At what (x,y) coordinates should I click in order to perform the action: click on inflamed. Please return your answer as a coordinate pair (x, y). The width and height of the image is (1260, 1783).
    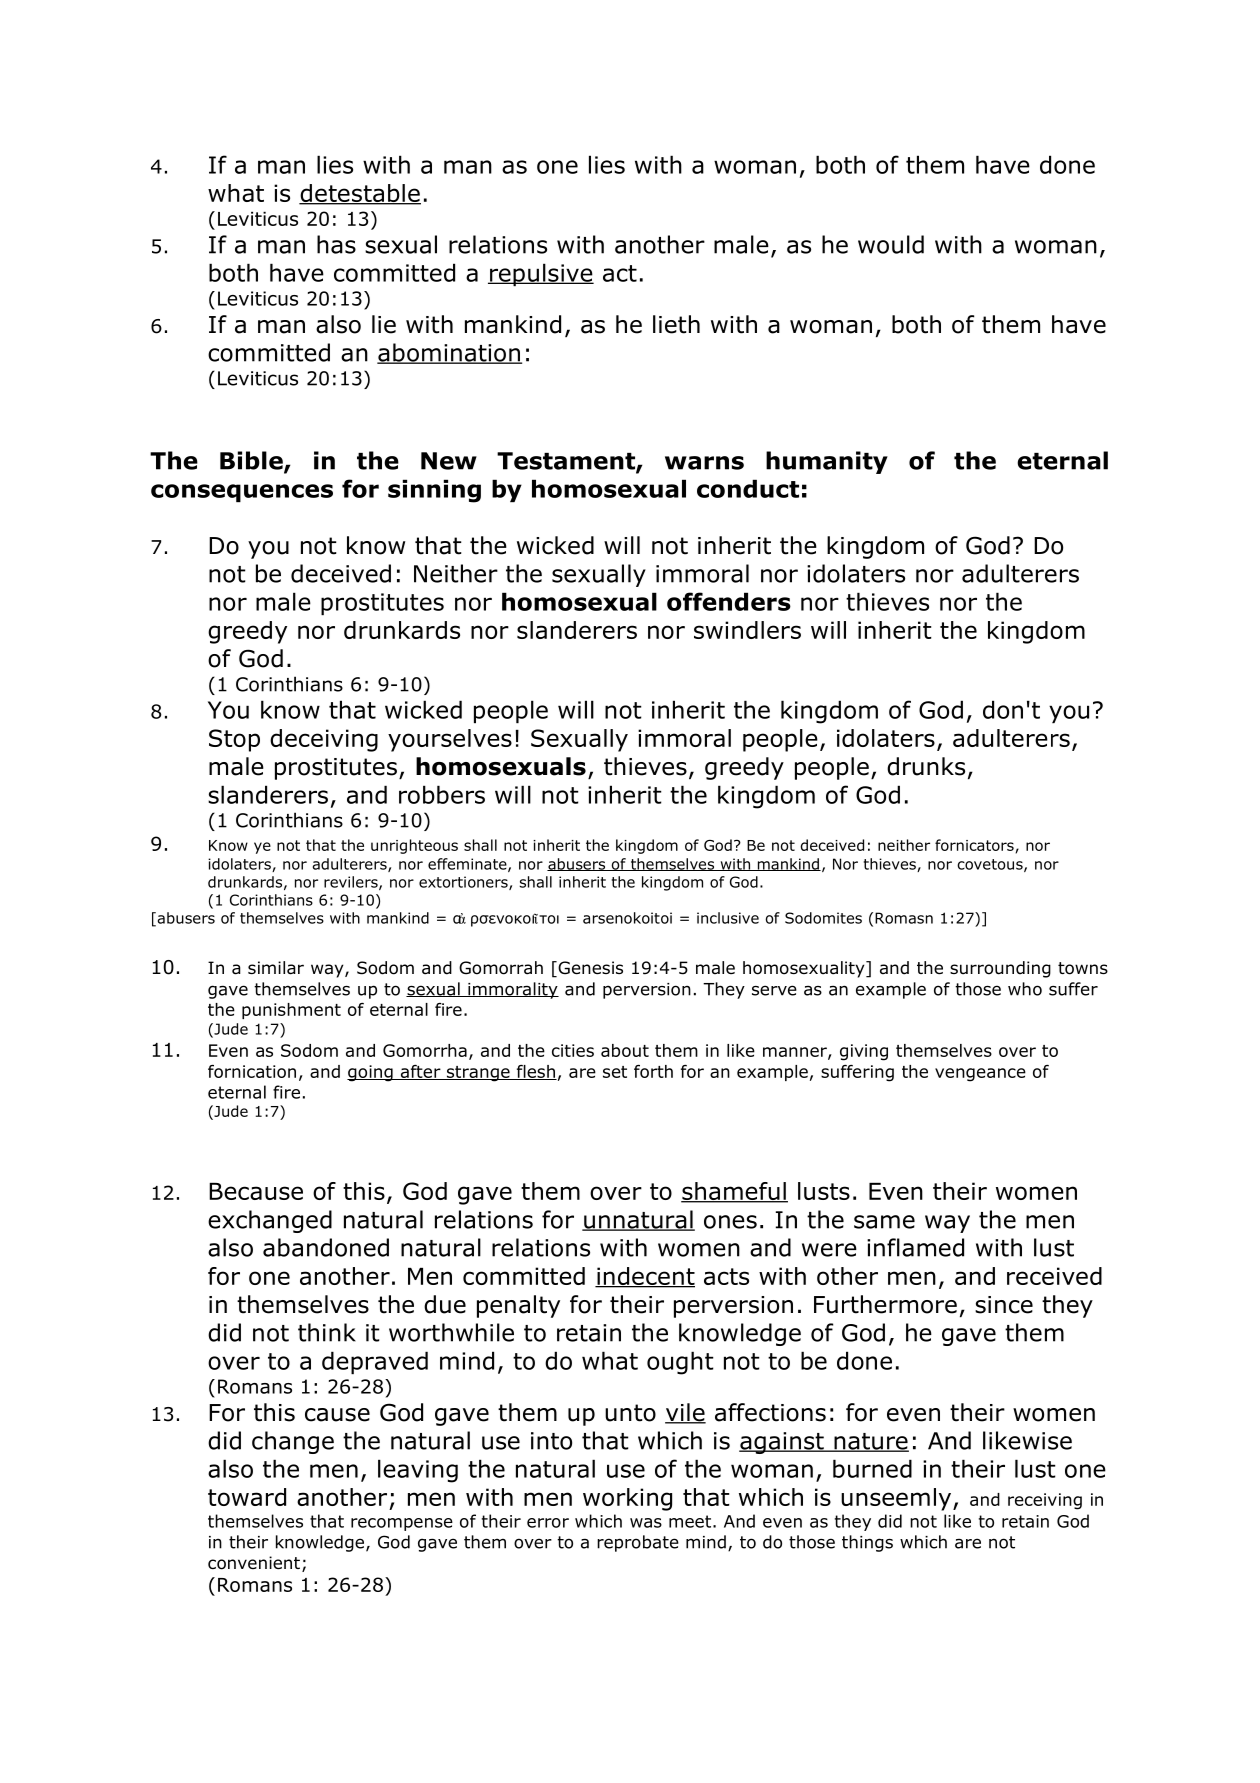
    Looking at the image, I should click on (915, 1247).
